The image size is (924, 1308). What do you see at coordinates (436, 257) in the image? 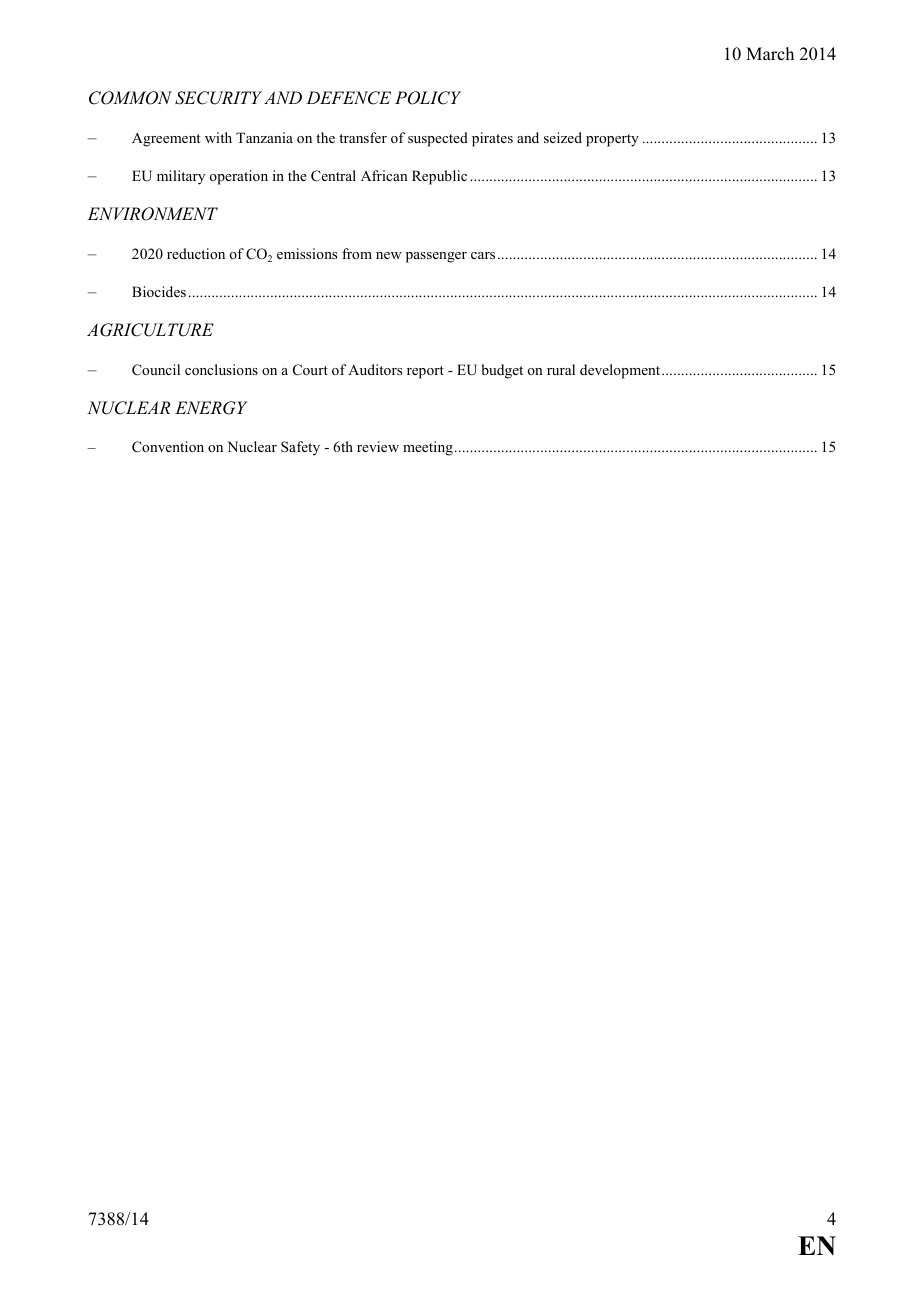
I see `passenger` at bounding box center [436, 257].
